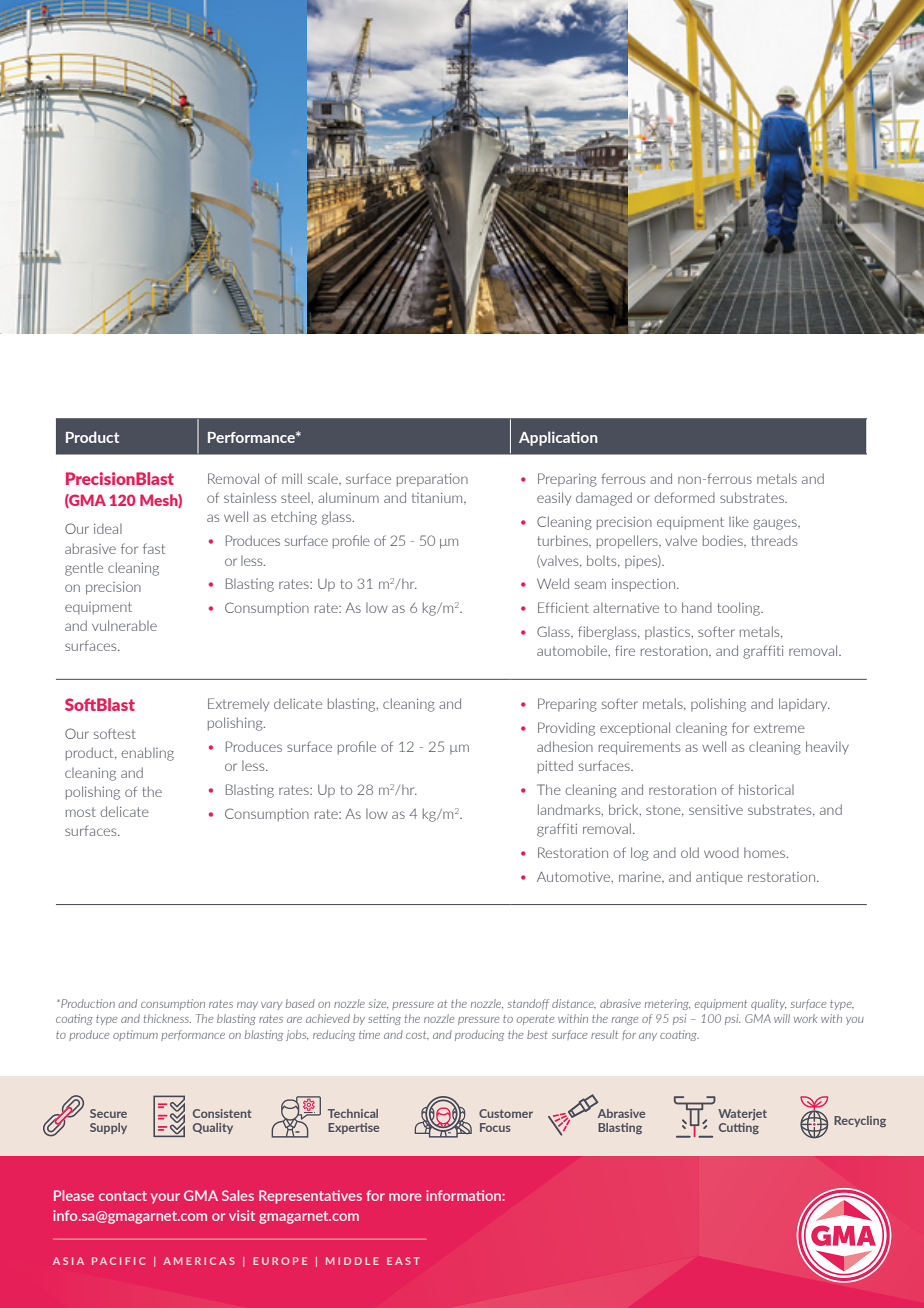 This screenshot has height=1308, width=924. What do you see at coordinates (432, 480) in the screenshot?
I see `preparation` at bounding box center [432, 480].
